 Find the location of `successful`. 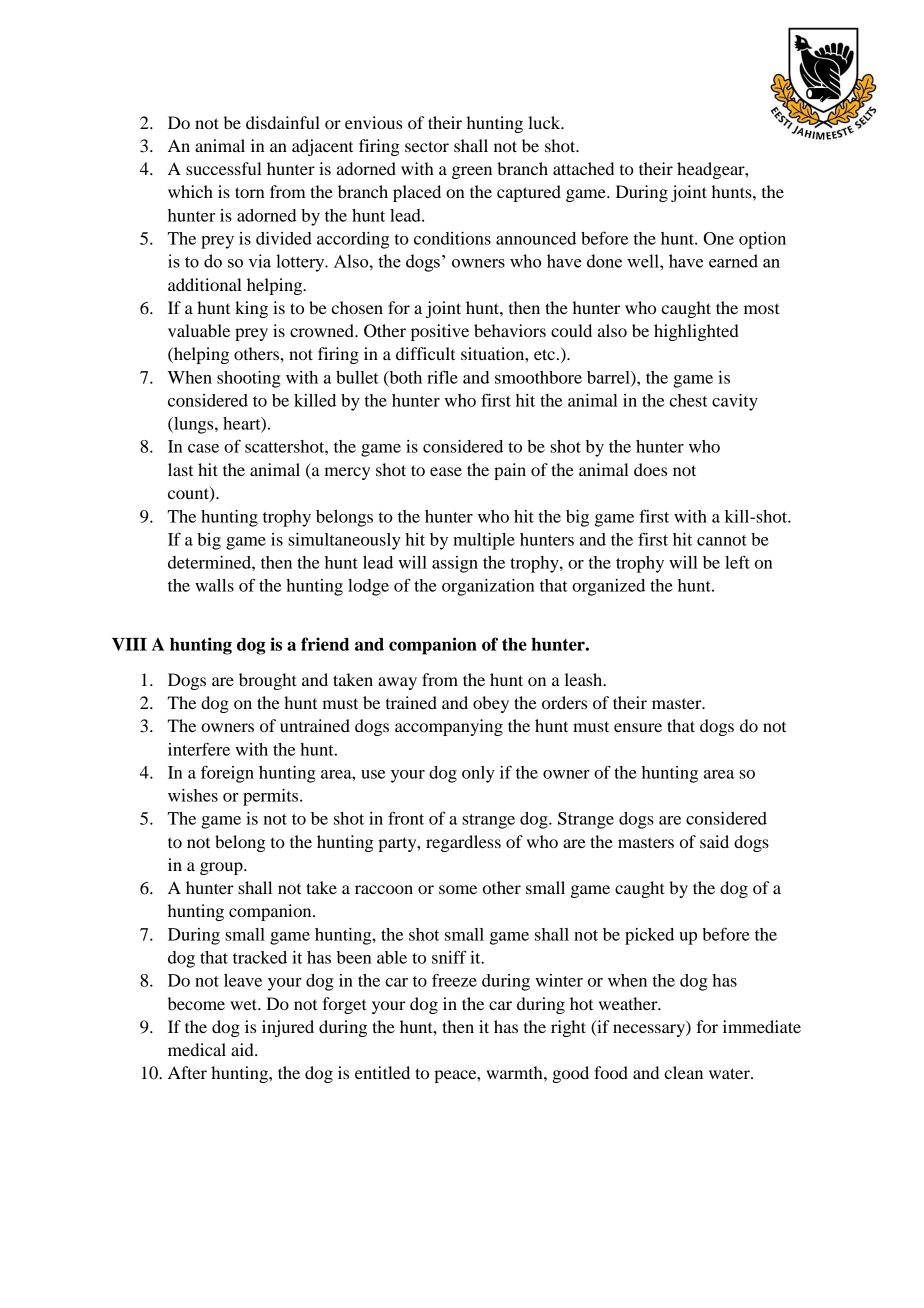

successful is located at coordinates (224, 168).
